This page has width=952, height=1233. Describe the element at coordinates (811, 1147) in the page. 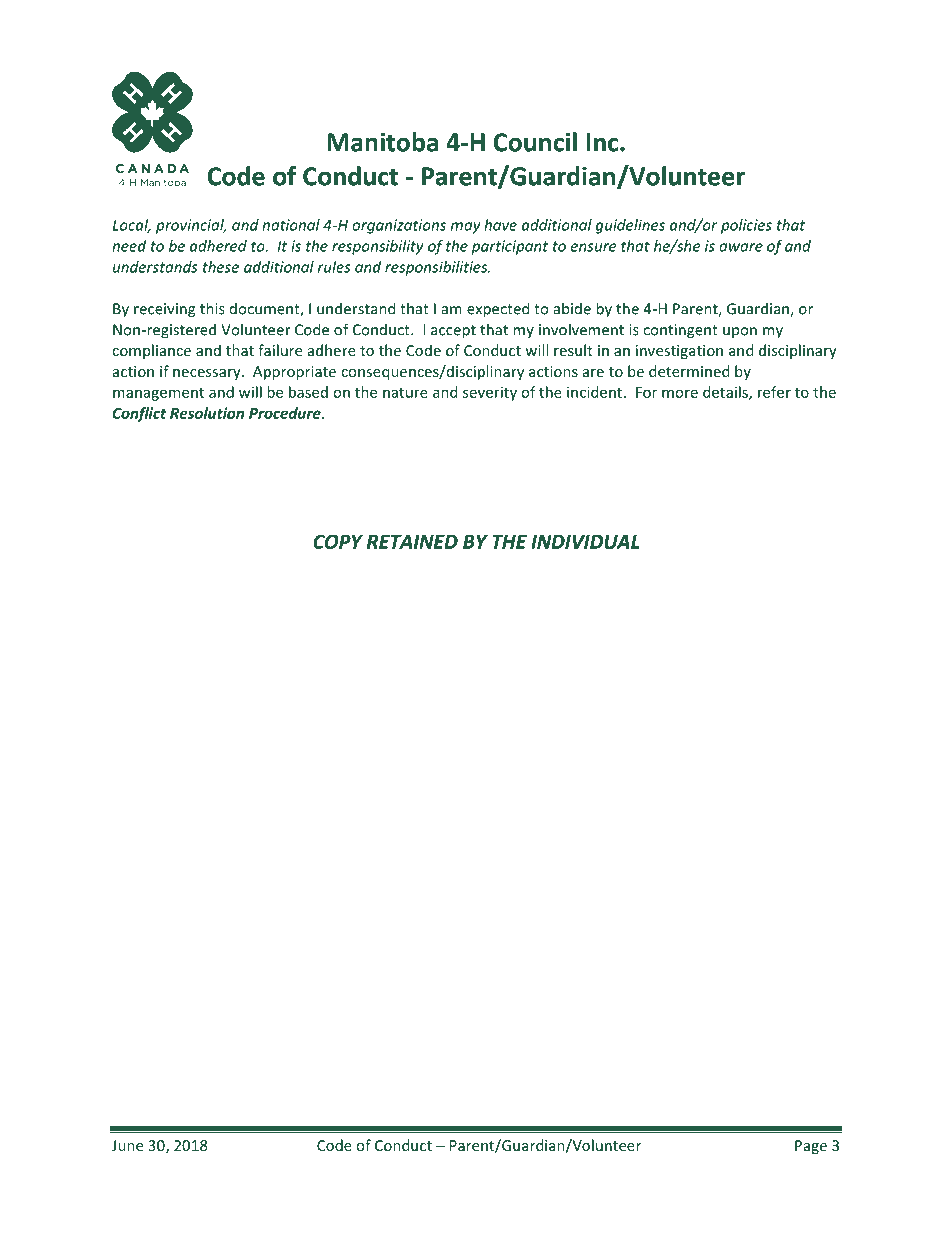

I see `Page` at that location.
